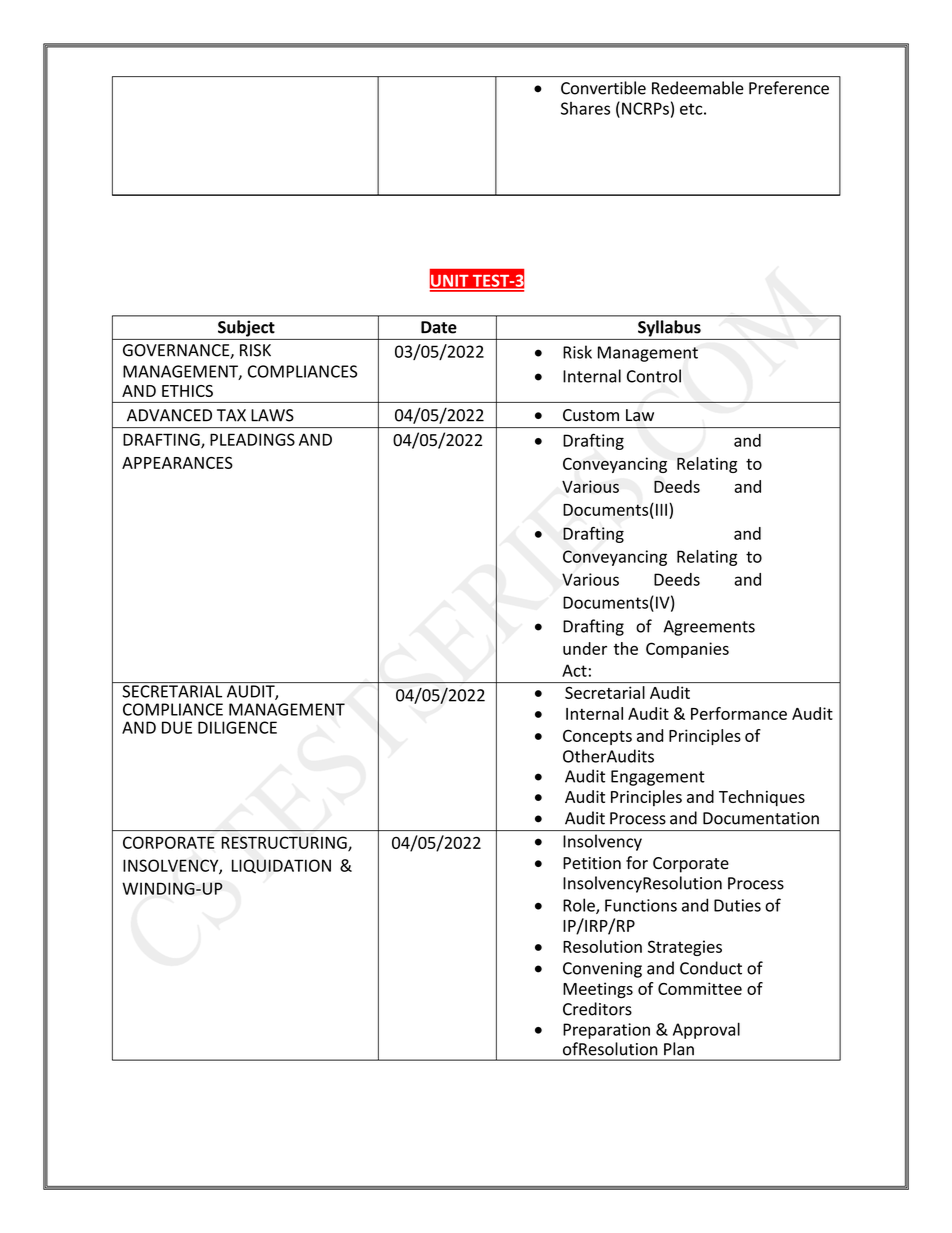 The height and width of the screenshot is (1233, 952). Describe the element at coordinates (585, 648) in the screenshot. I see `under` at that location.
